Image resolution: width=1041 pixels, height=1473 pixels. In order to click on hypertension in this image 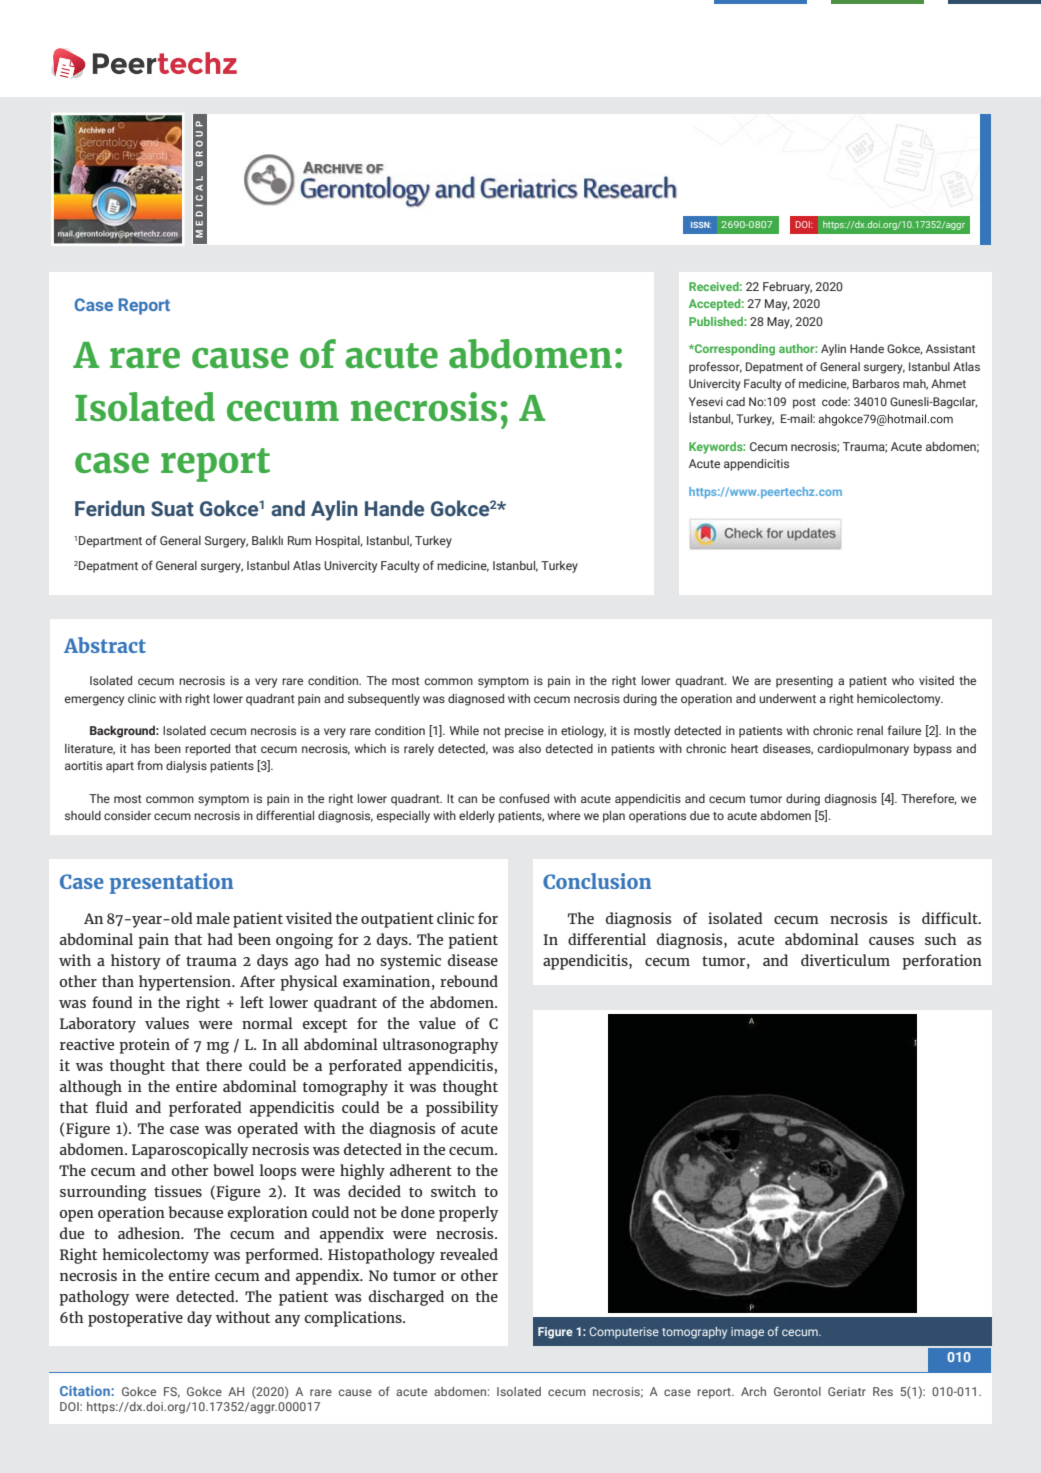, I will do `click(186, 983)`.
